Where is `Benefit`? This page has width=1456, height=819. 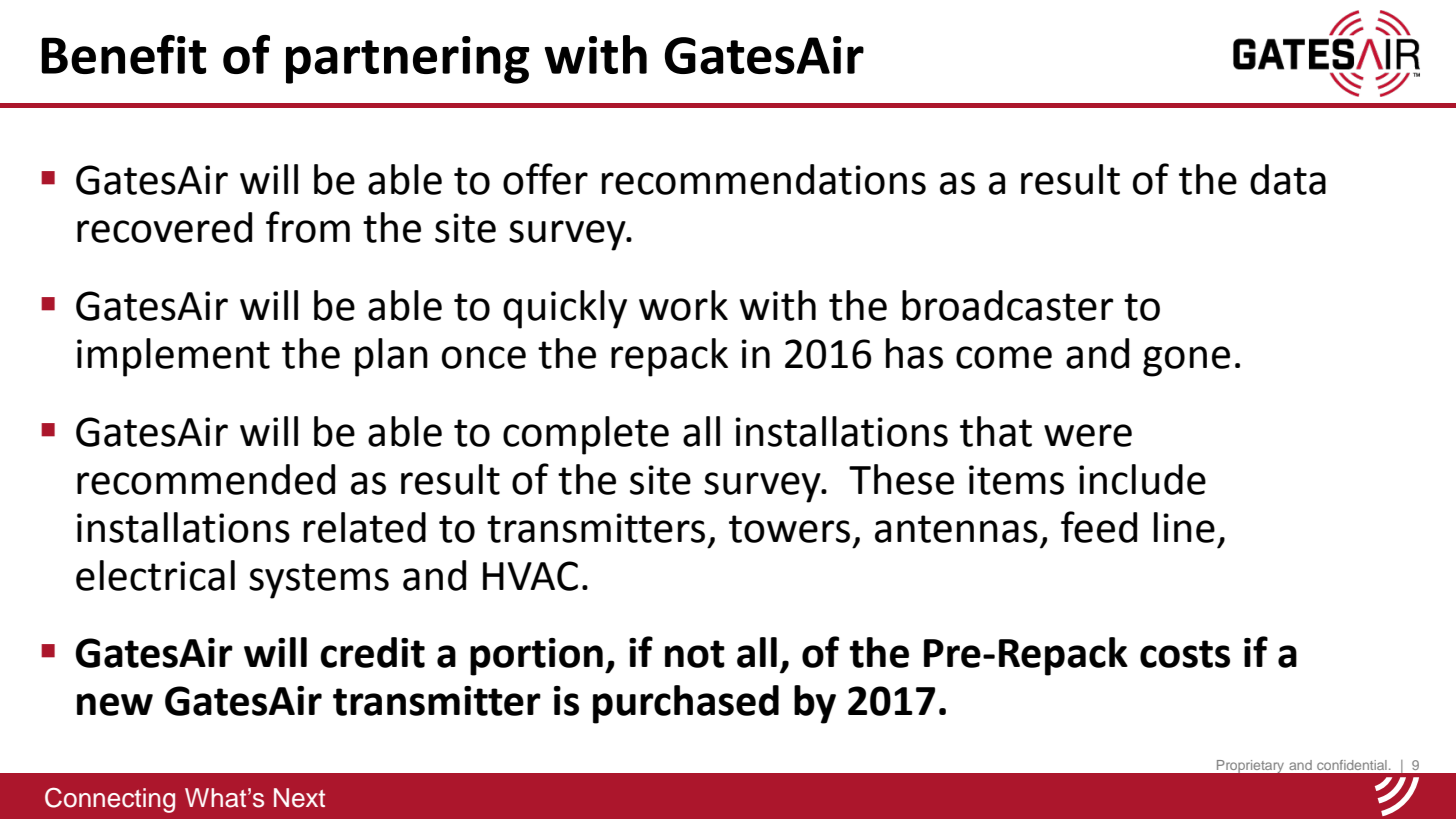
Benefit is located at coordinates (123, 54).
